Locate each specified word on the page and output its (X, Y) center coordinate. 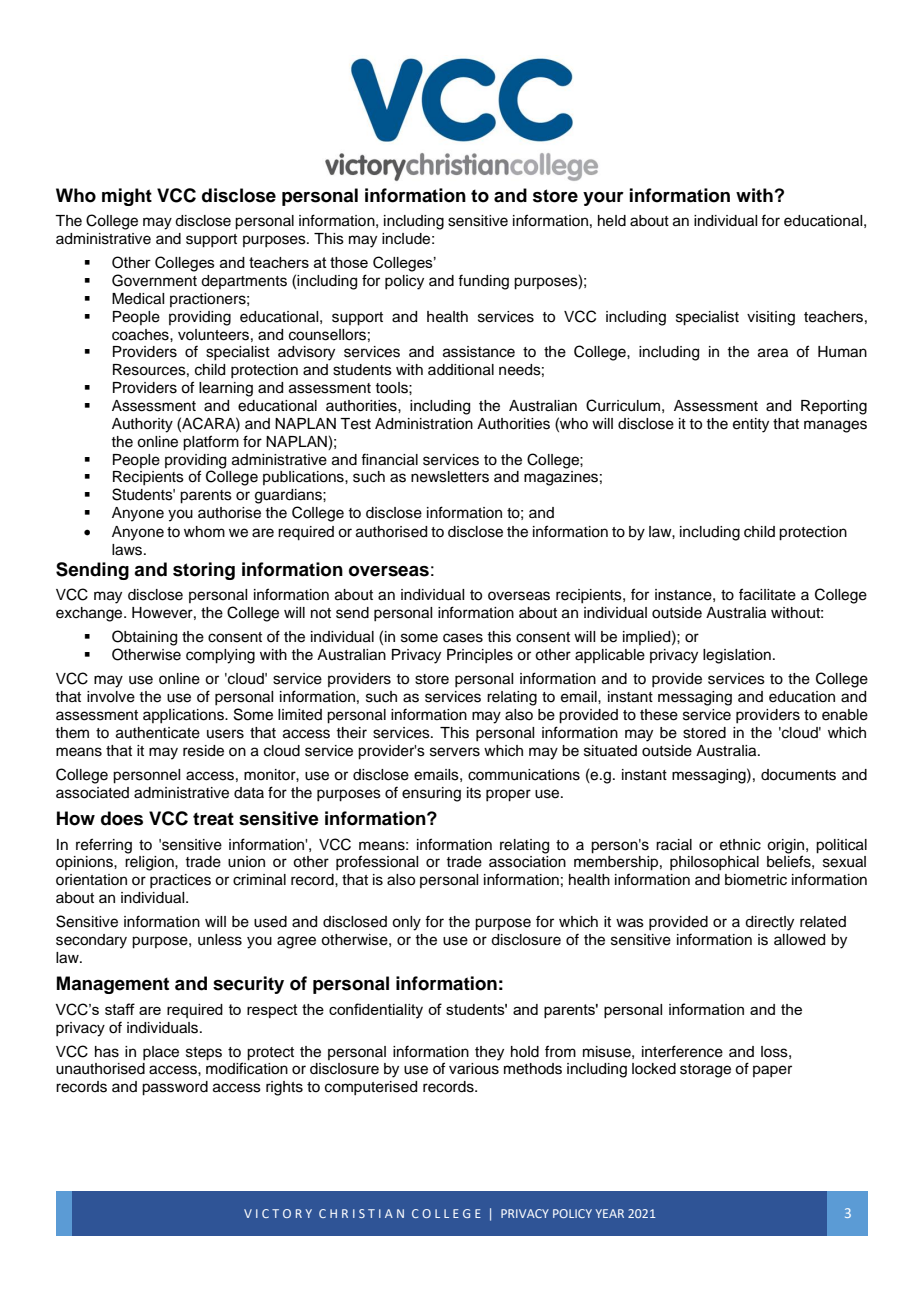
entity (751, 425)
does (122, 818)
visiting (771, 318)
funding (483, 282)
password (175, 1088)
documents (798, 775)
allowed (799, 940)
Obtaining (144, 638)
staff (120, 1009)
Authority (142, 425)
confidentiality (376, 1011)
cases (463, 638)
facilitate (767, 594)
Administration (424, 424)
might (127, 197)
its (474, 793)
